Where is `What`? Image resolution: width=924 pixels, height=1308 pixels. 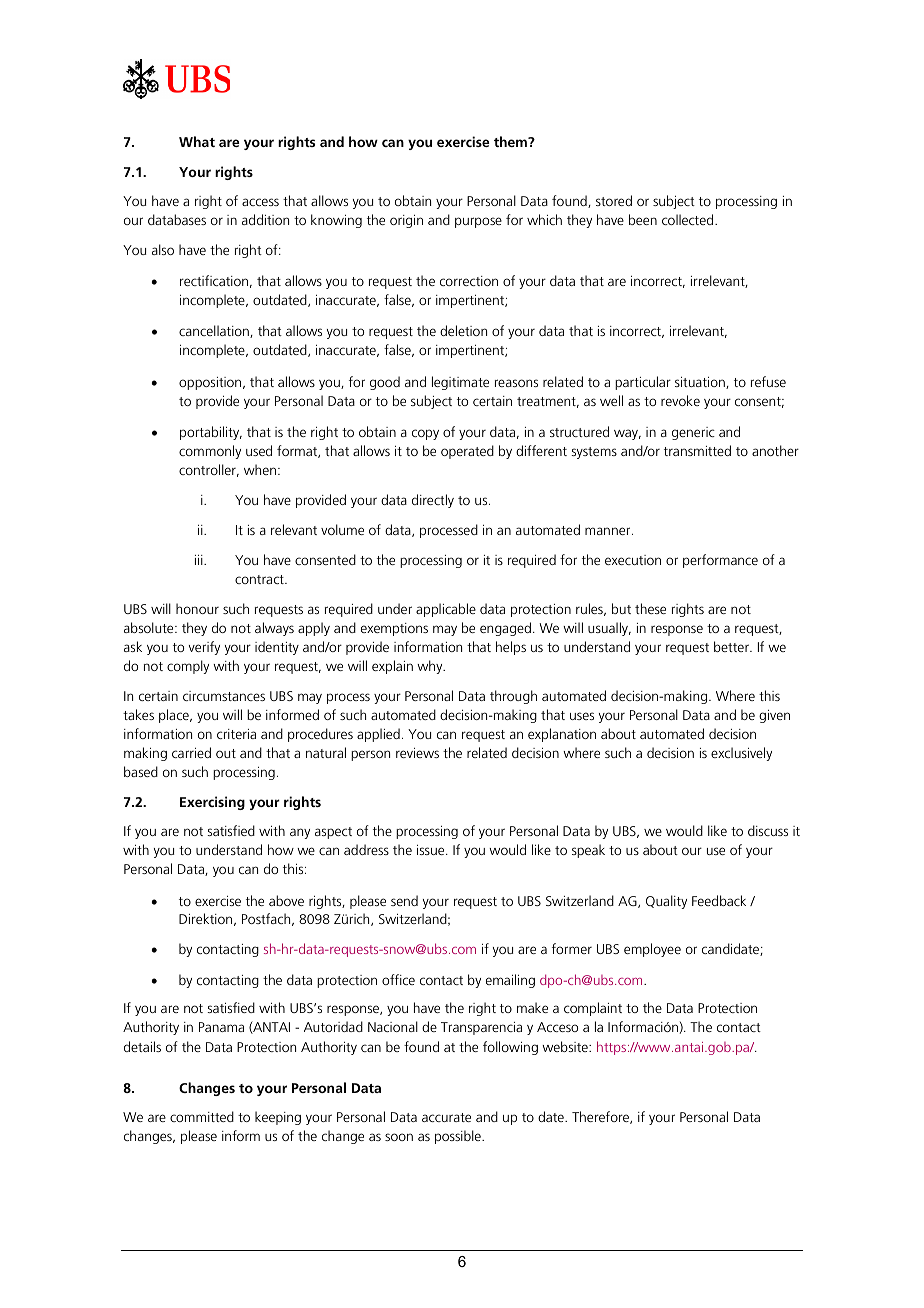
What is located at coordinates (197, 141).
